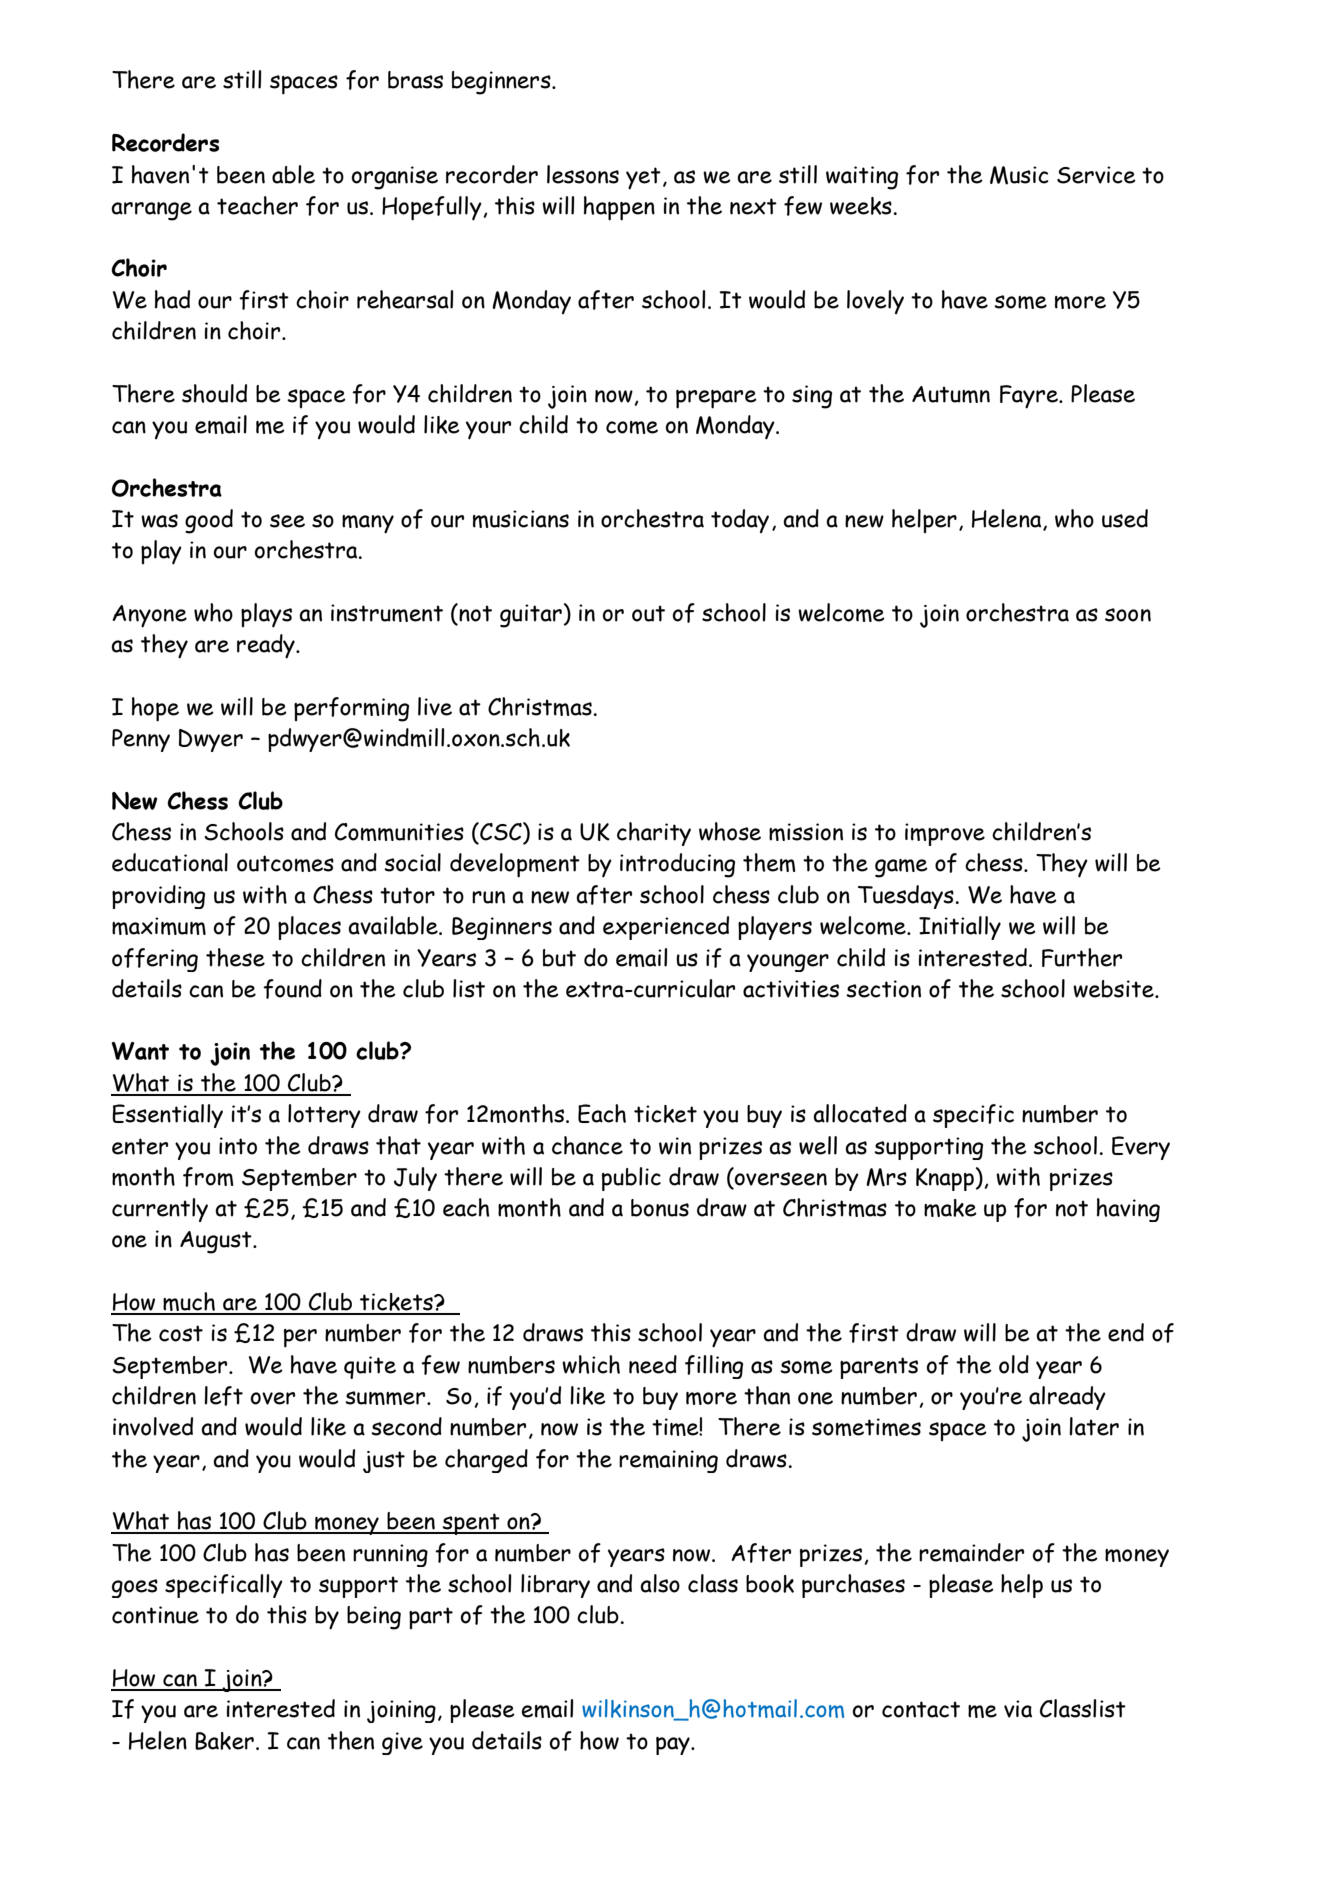  Describe the element at coordinates (674, 1746) in the image. I see `pay` at that location.
